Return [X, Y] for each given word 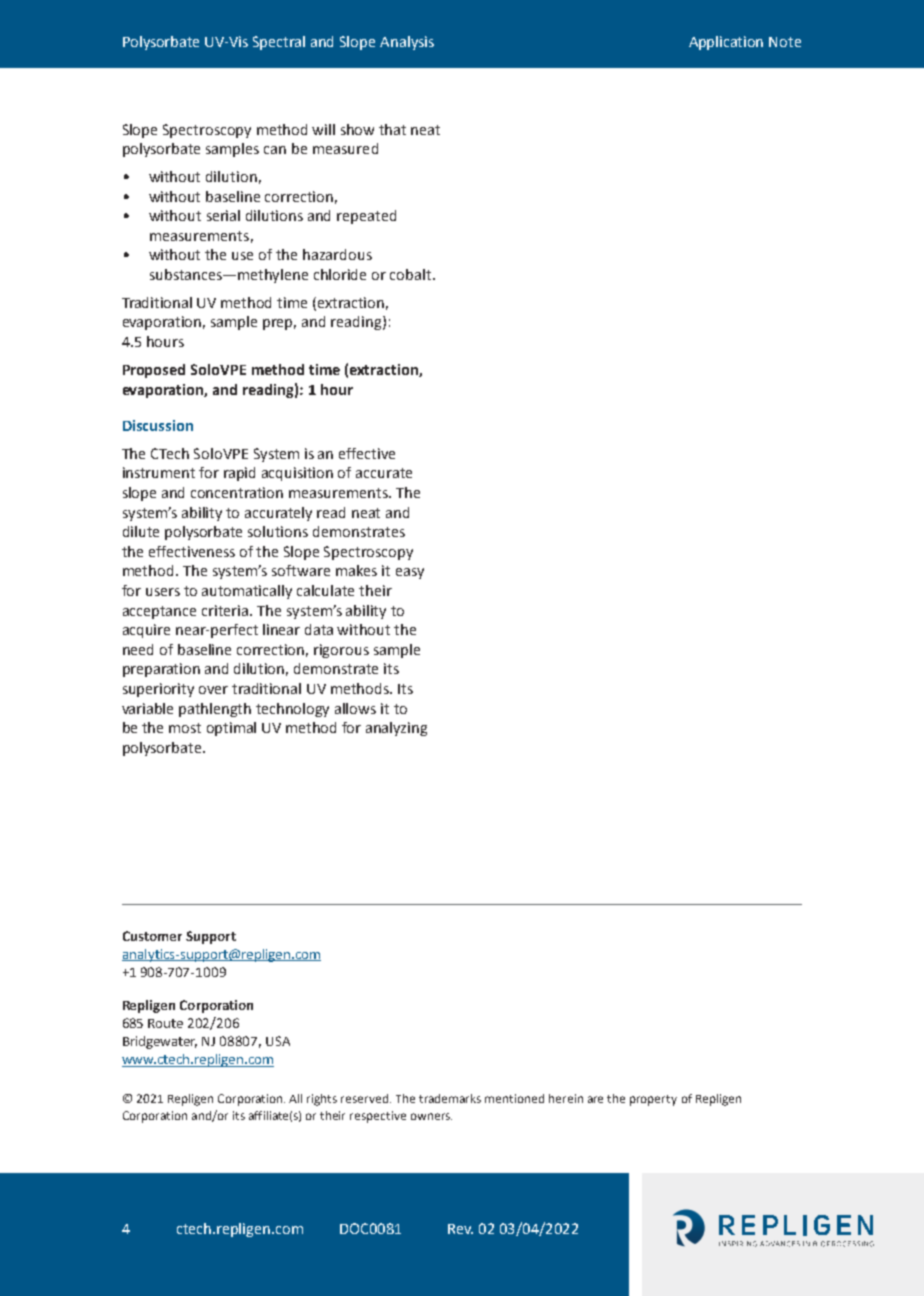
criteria [226, 610]
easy [410, 573]
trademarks [450, 1098]
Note [785, 42]
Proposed [154, 371]
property [653, 1100]
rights [322, 1100]
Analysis [407, 43]
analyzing [396, 729]
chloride [340, 274]
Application [726, 43]
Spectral [279, 43]
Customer [152, 936]
